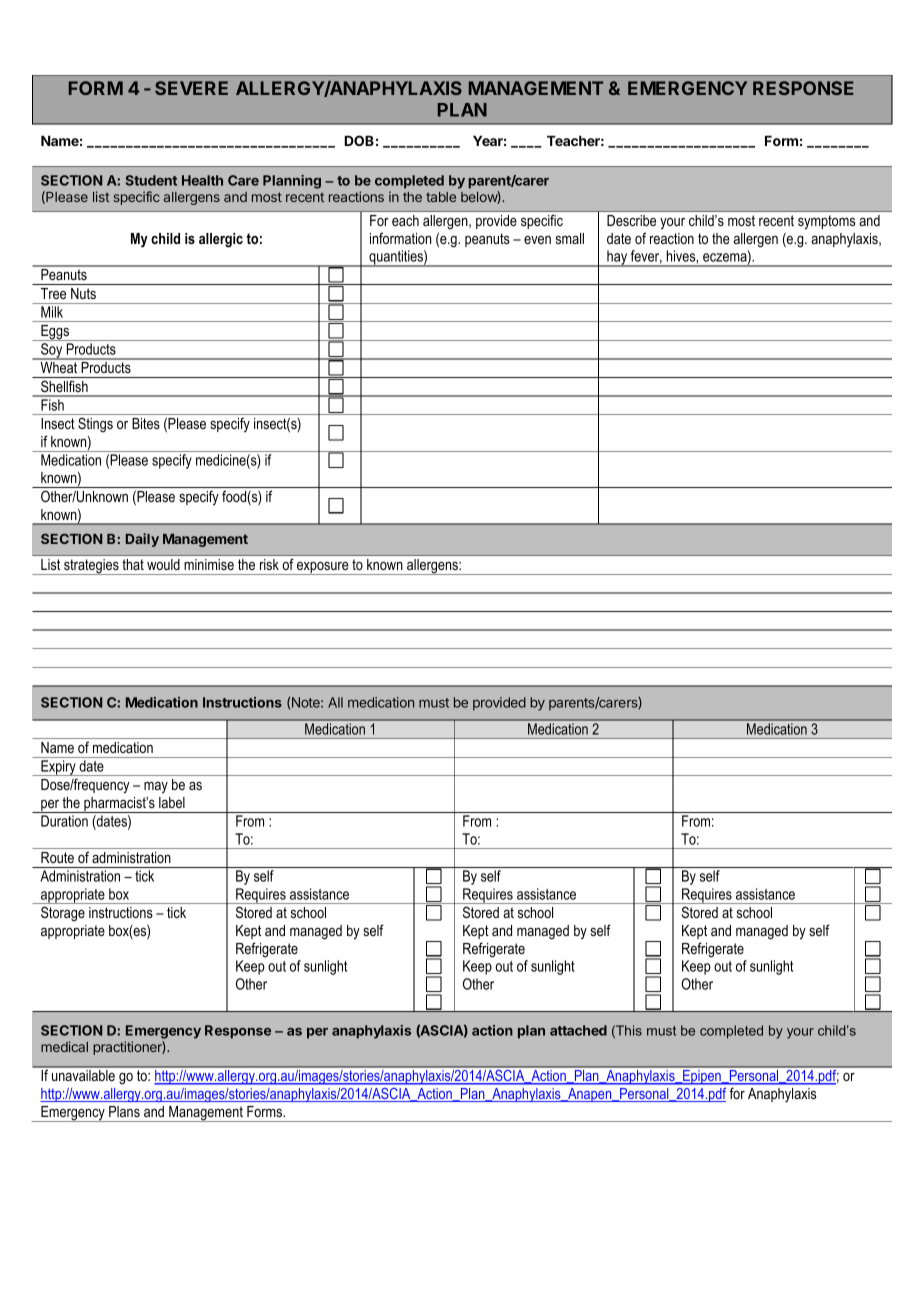 This screenshot has height=1308, width=924. Describe the element at coordinates (191, 88) in the screenshot. I see `SEVERE` at that location.
